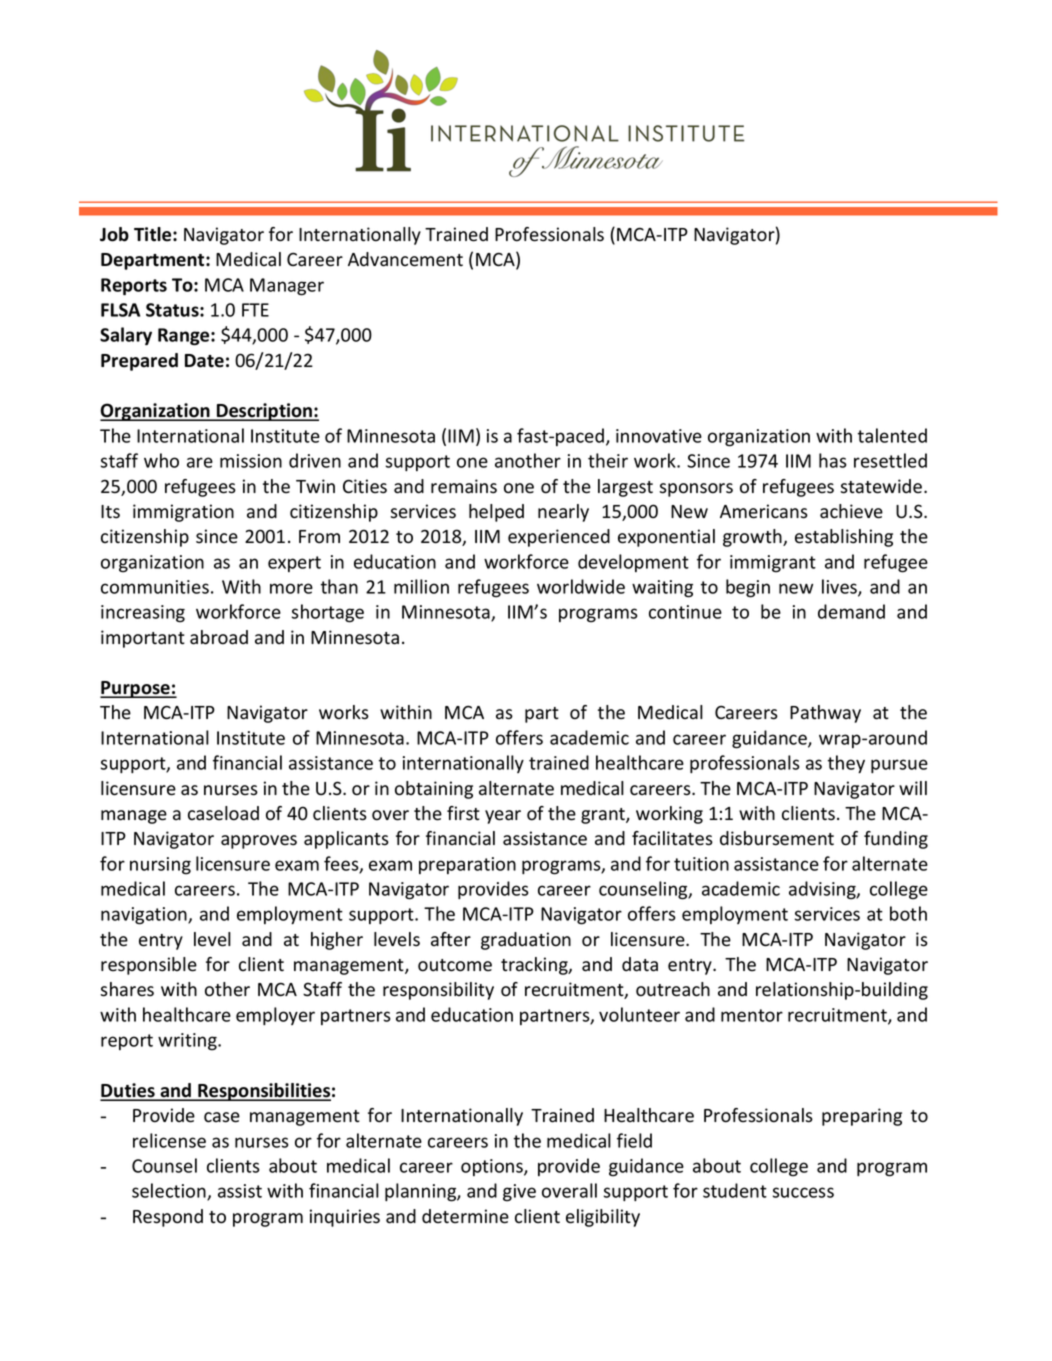 This screenshot has width=1052, height=1361. I want to click on achieve, so click(851, 511).
